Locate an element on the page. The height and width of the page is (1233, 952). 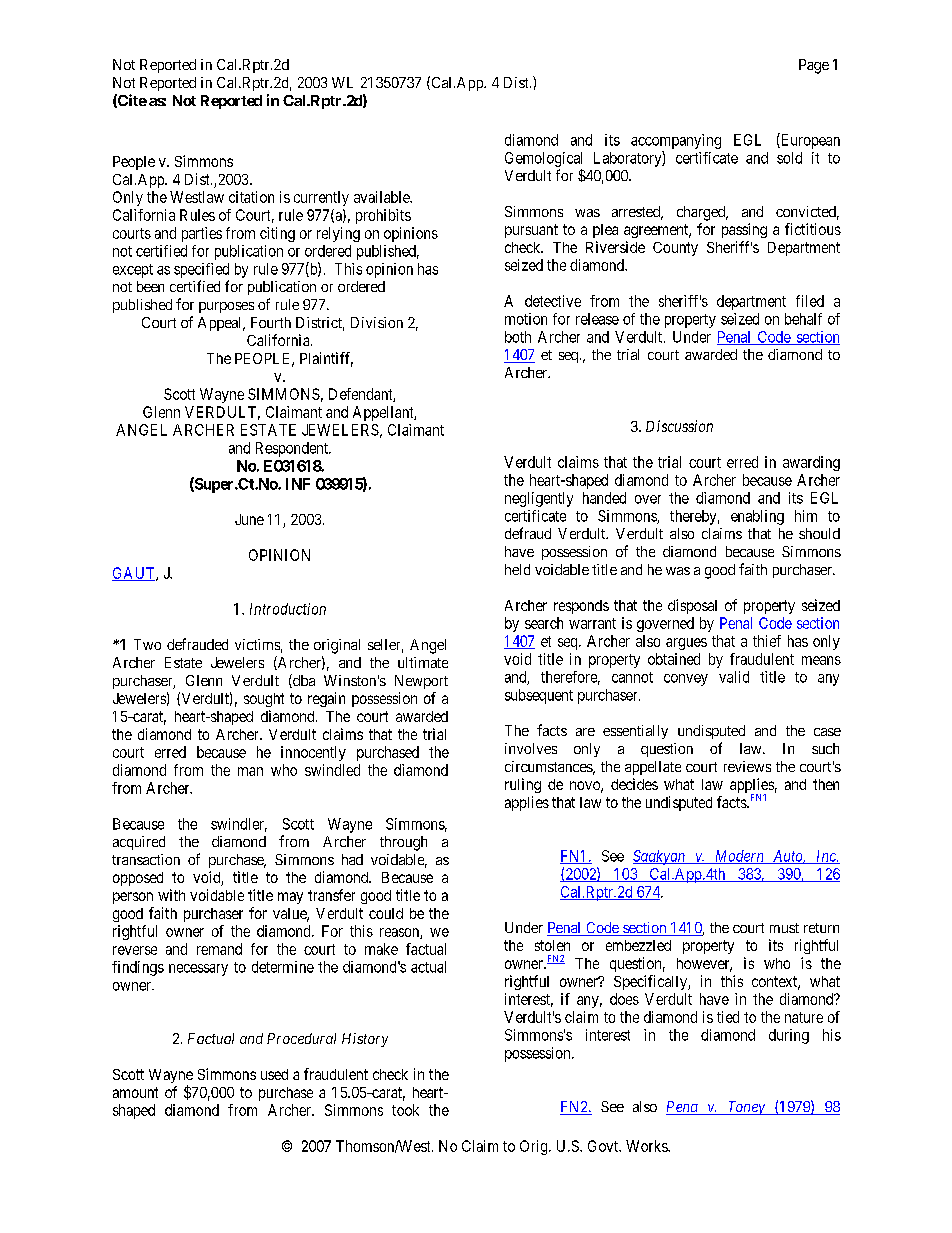
used is located at coordinates (274, 1074).
